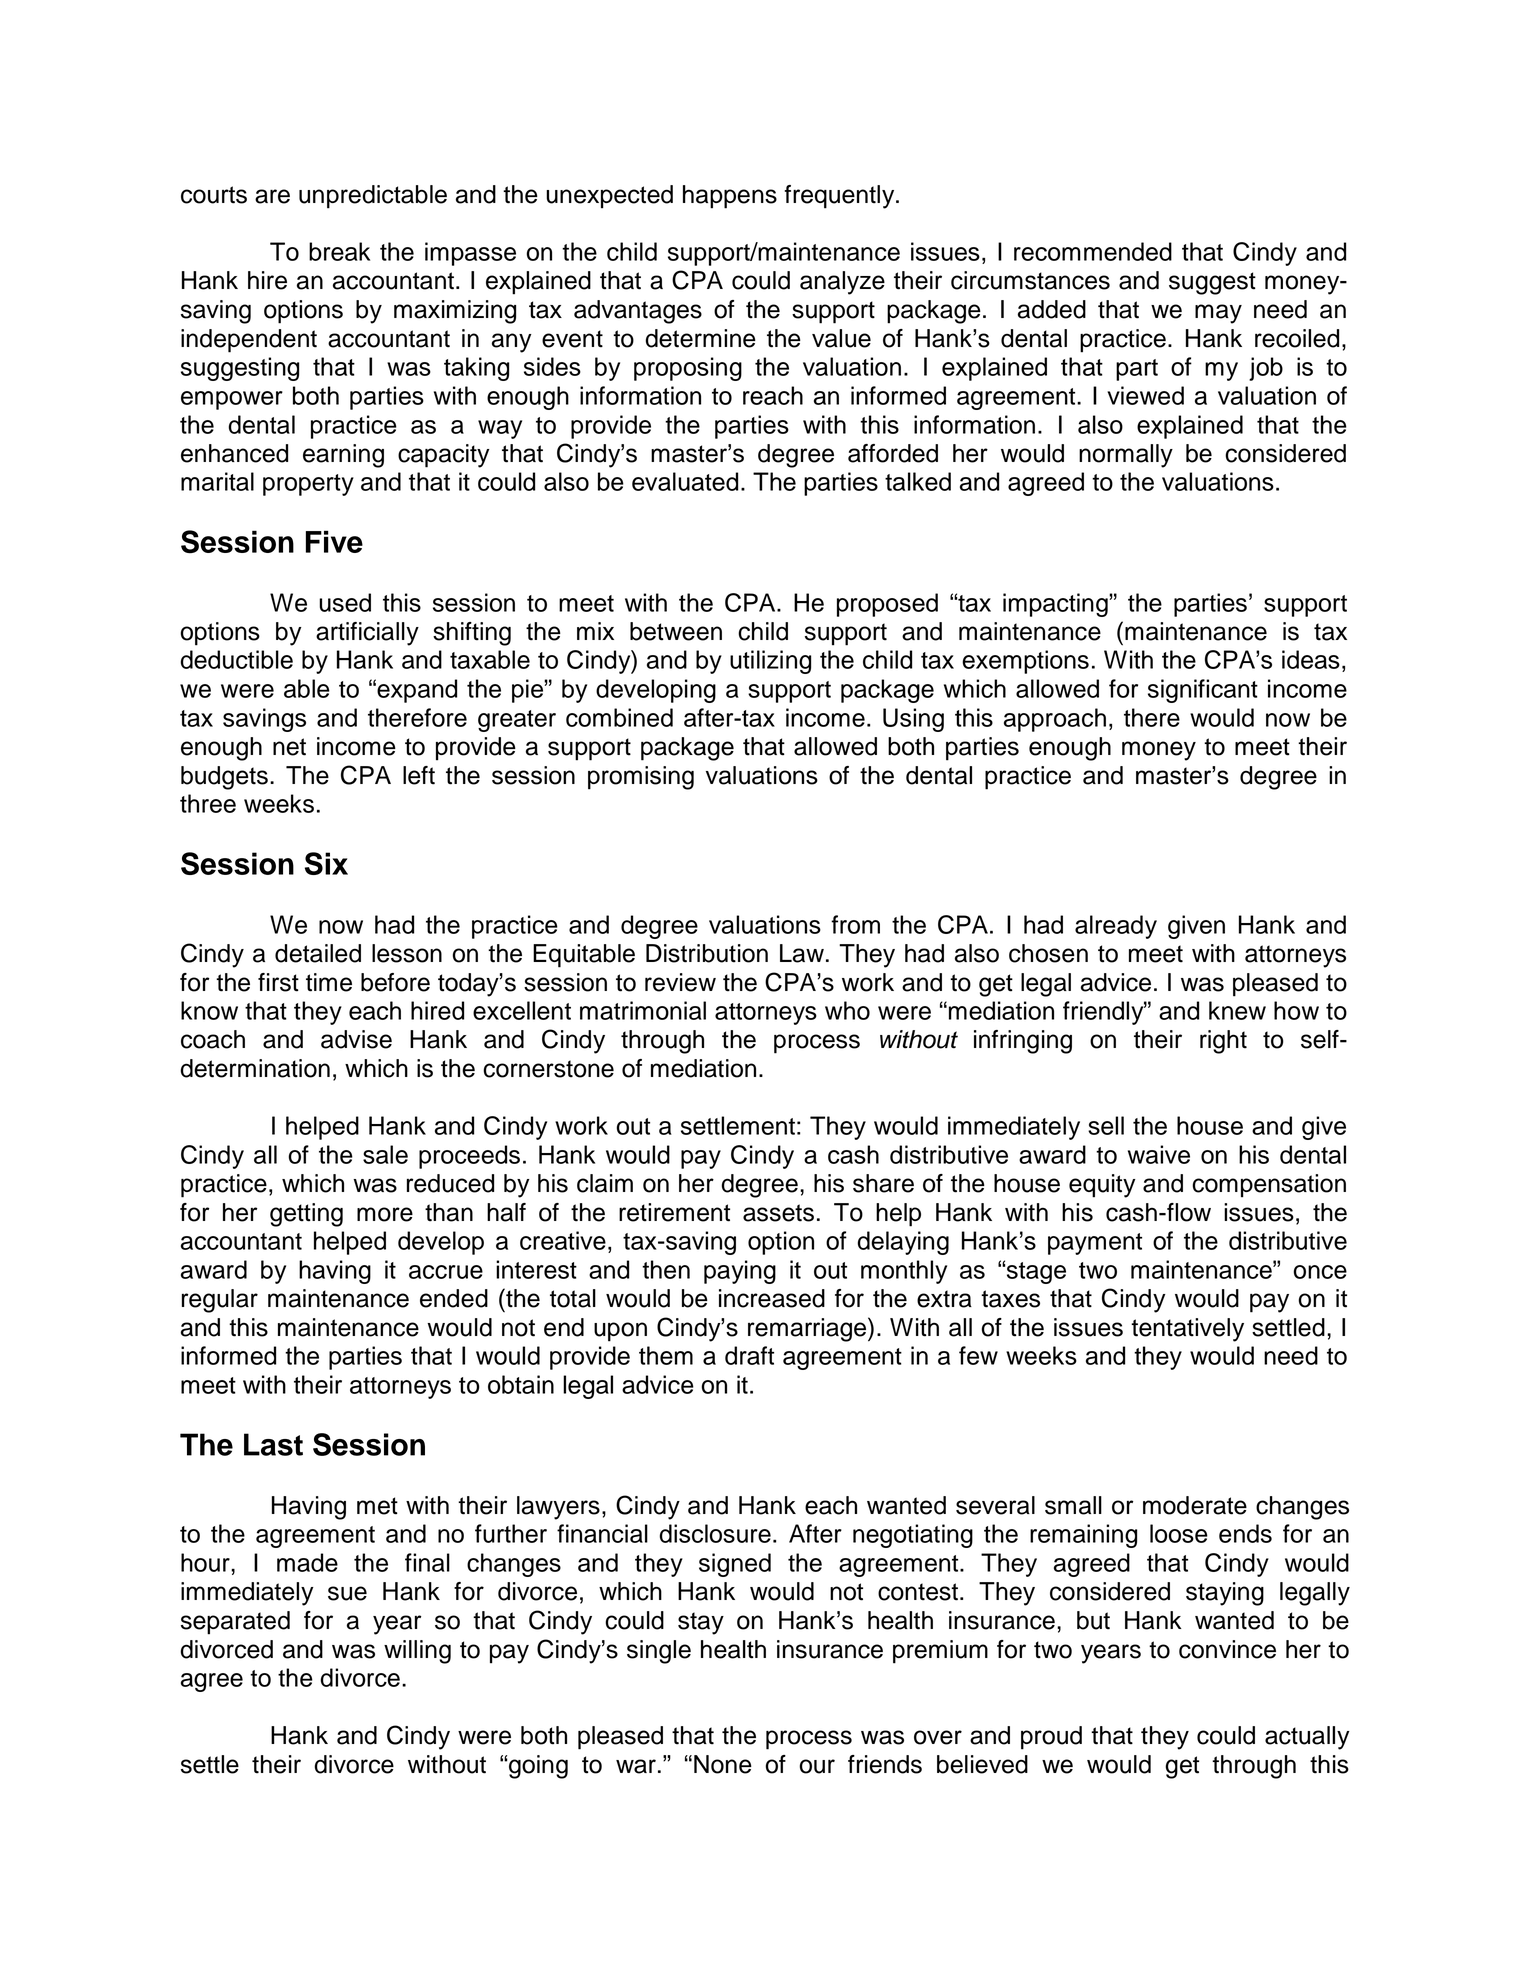 This screenshot has width=1530, height=1980. I want to click on convince, so click(1227, 1649).
